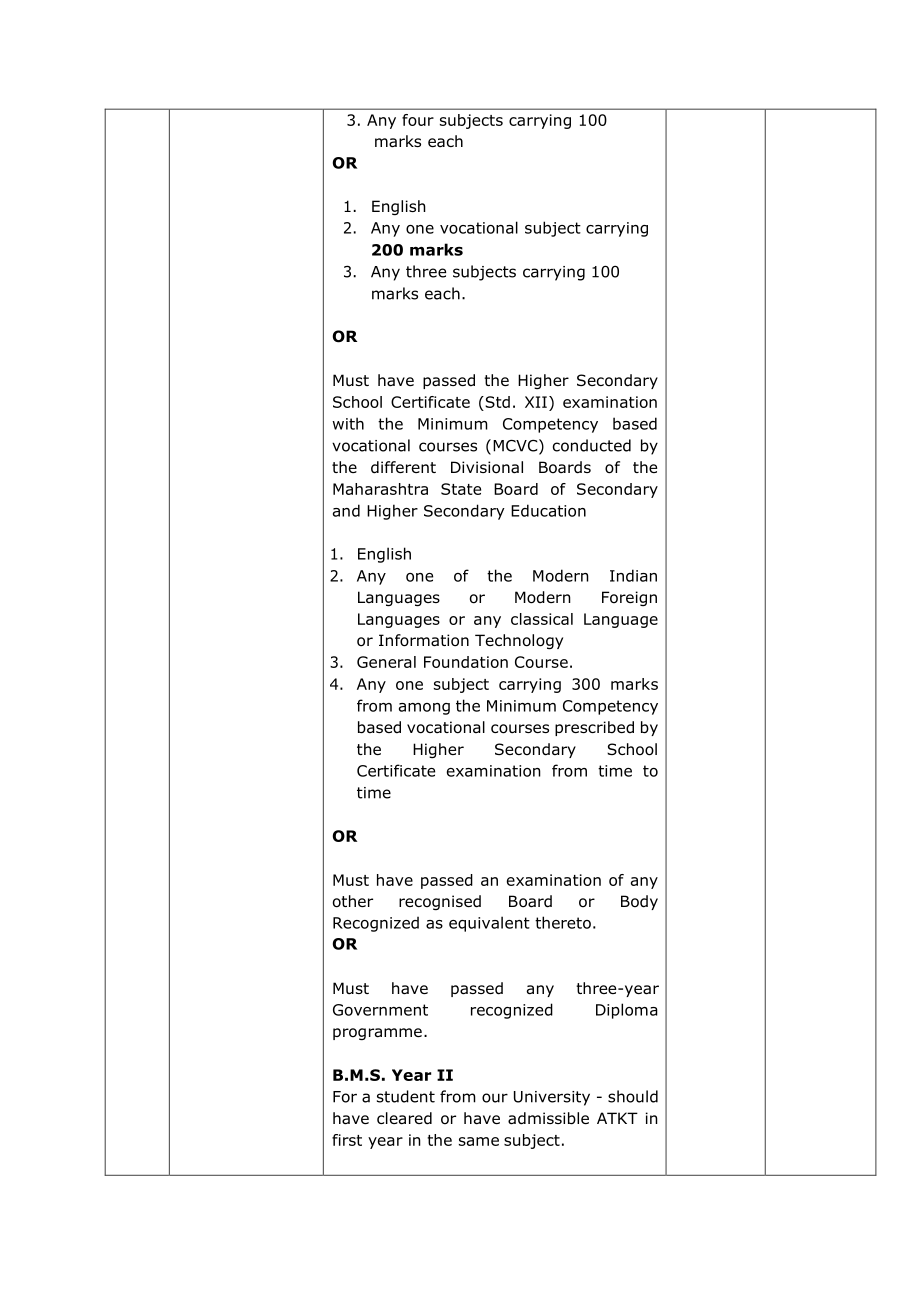  I want to click on same, so click(479, 1141).
